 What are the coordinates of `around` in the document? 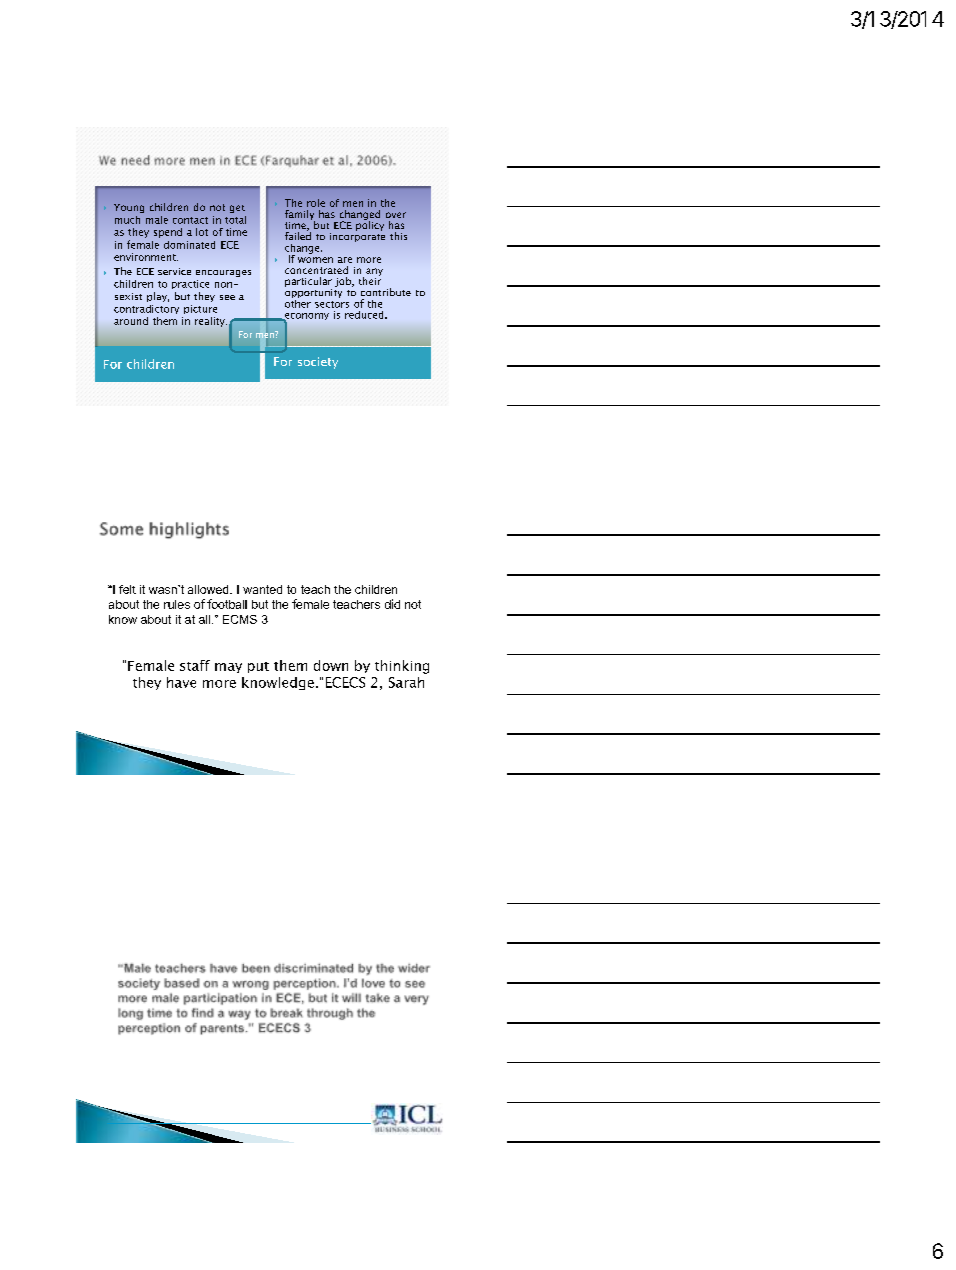 It's located at (131, 321).
